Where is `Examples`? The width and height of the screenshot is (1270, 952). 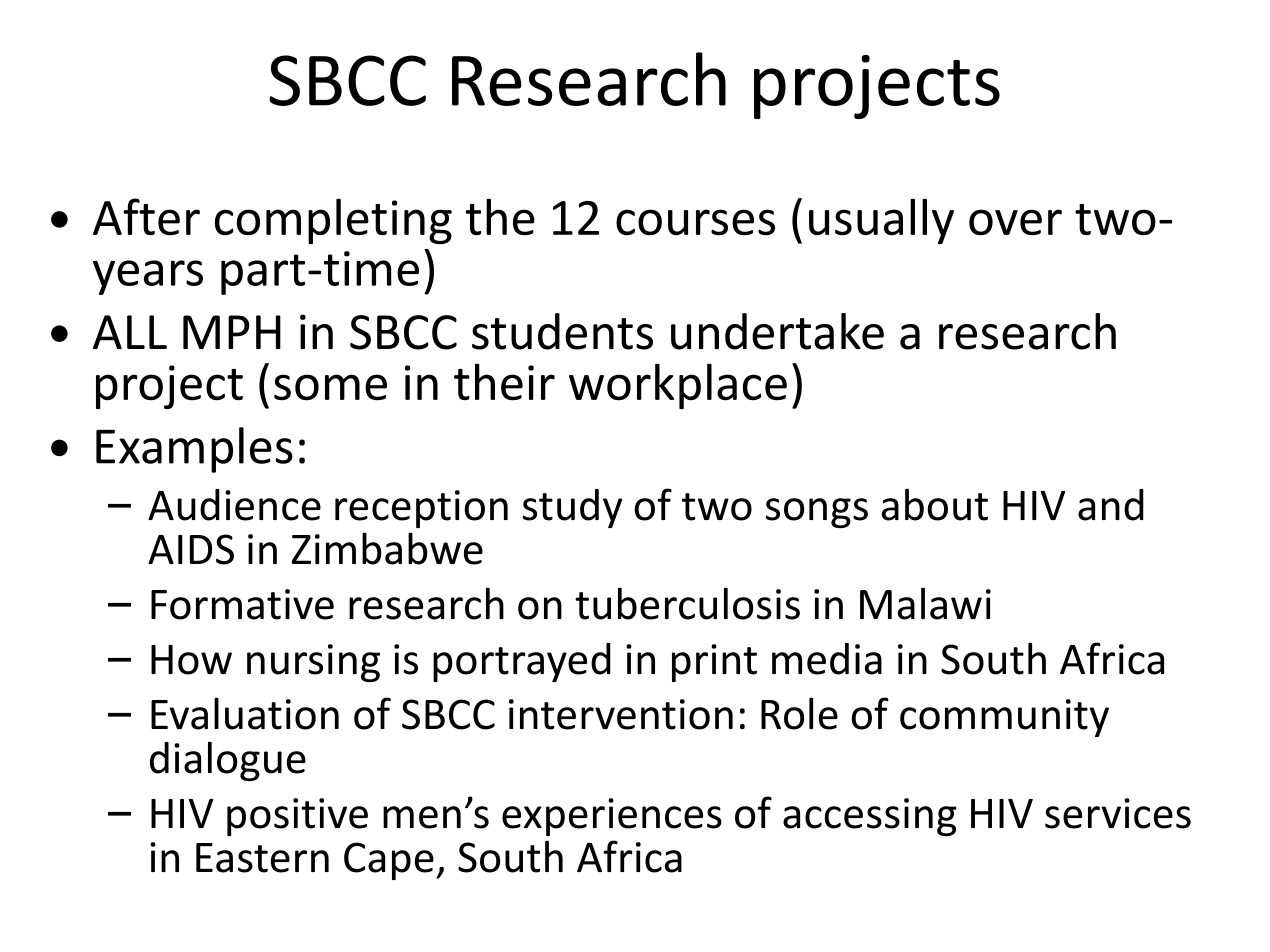 Examples is located at coordinates (194, 450).
